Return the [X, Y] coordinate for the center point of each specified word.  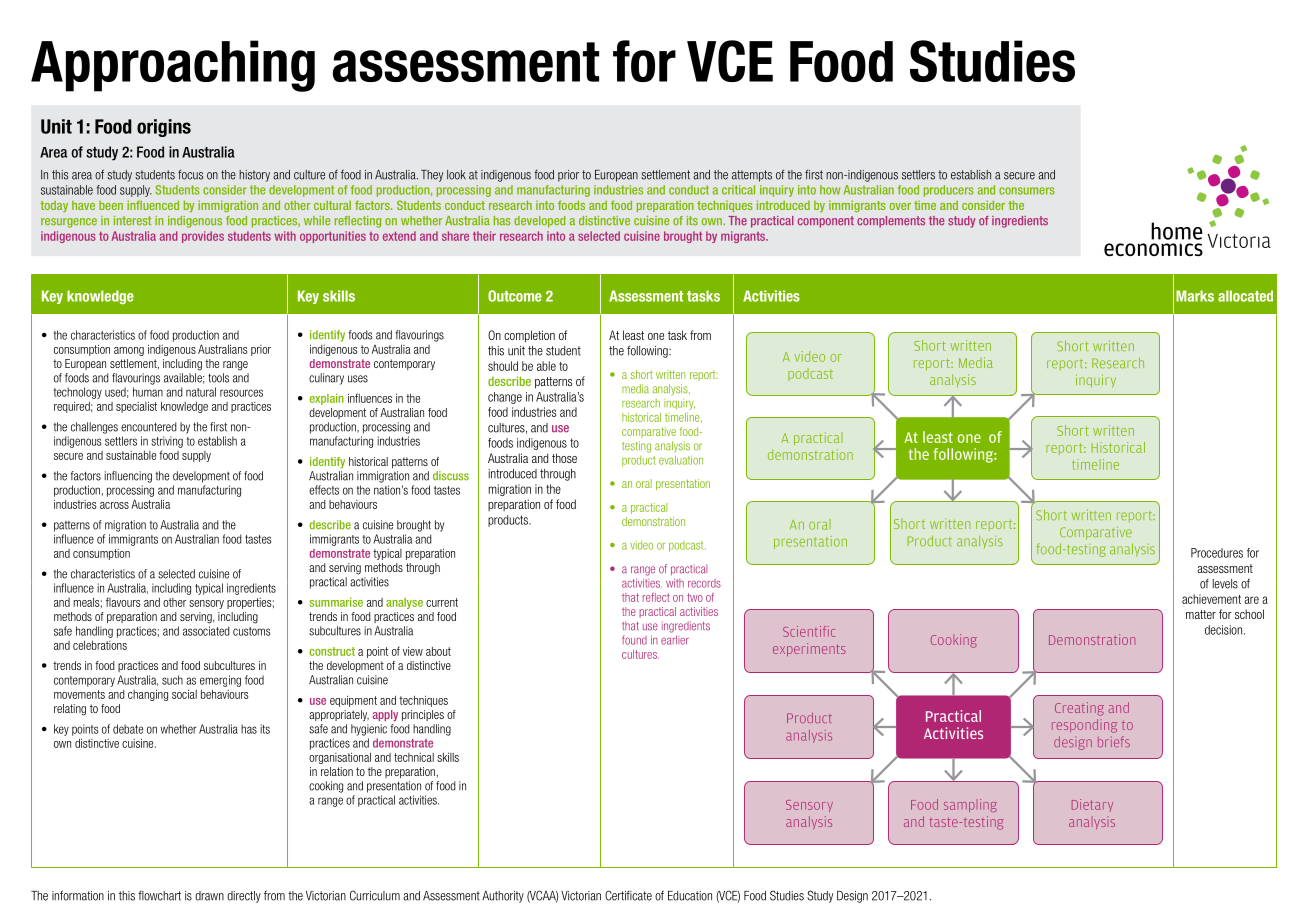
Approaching [173, 66]
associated [206, 631]
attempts [752, 176]
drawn [209, 896]
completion [529, 336]
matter [1201, 614]
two [695, 597]
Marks [1195, 296]
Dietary [1092, 805]
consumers [1027, 191]
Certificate [628, 895]
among [129, 351]
